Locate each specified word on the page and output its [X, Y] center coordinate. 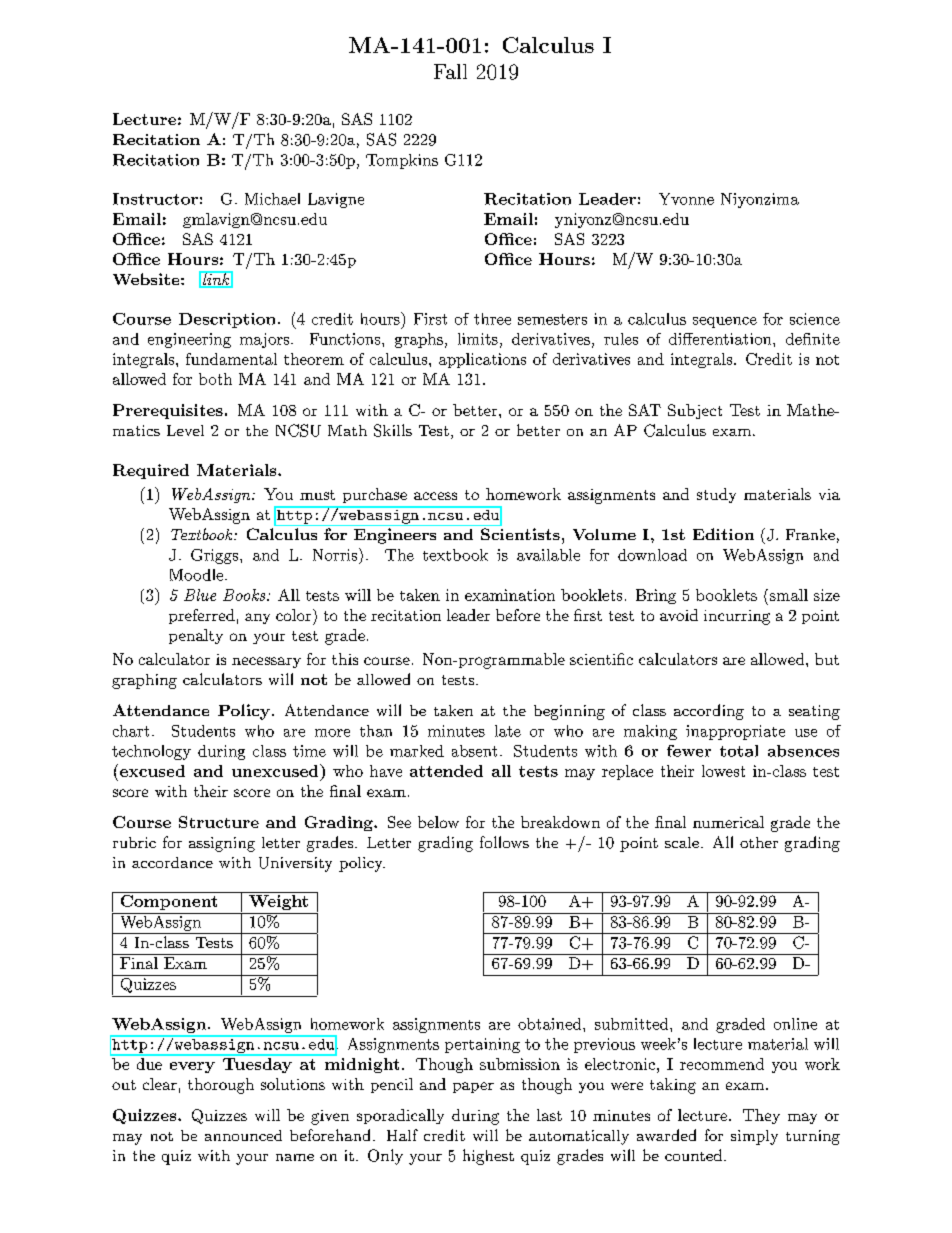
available [548, 555]
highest [488, 1157]
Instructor [155, 199]
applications [482, 360]
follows [504, 842]
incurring [737, 617]
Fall [450, 71]
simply [754, 1137]
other [759, 842]
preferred [202, 616]
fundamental [231, 359]
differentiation [720, 339]
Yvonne [686, 199]
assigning [222, 844]
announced [243, 1135]
